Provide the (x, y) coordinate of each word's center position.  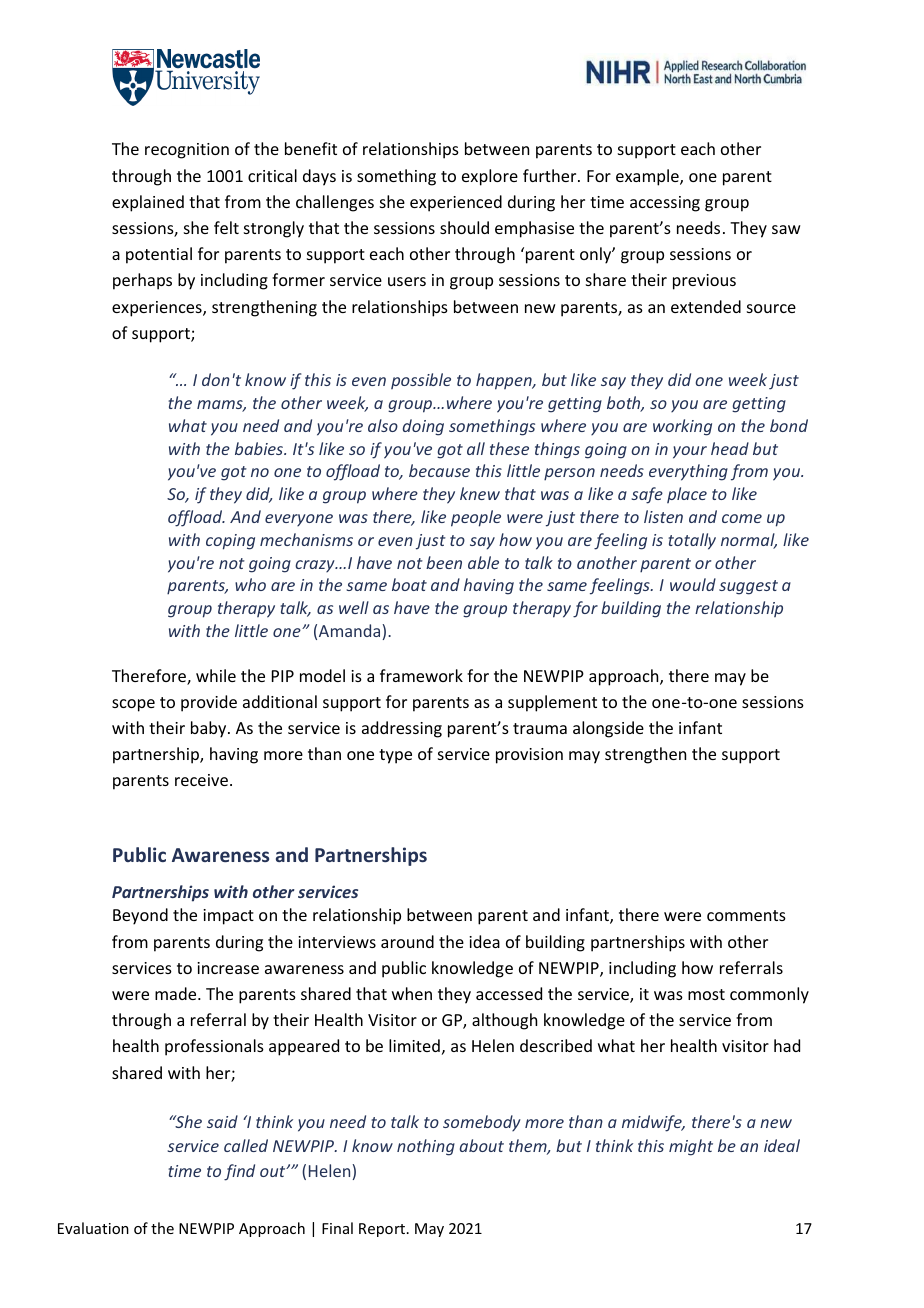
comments (746, 915)
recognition (187, 151)
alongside (608, 729)
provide (209, 703)
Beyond (140, 916)
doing (423, 427)
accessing (665, 204)
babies (260, 448)
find (239, 1172)
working (682, 427)
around (407, 941)
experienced (456, 203)
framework (421, 675)
